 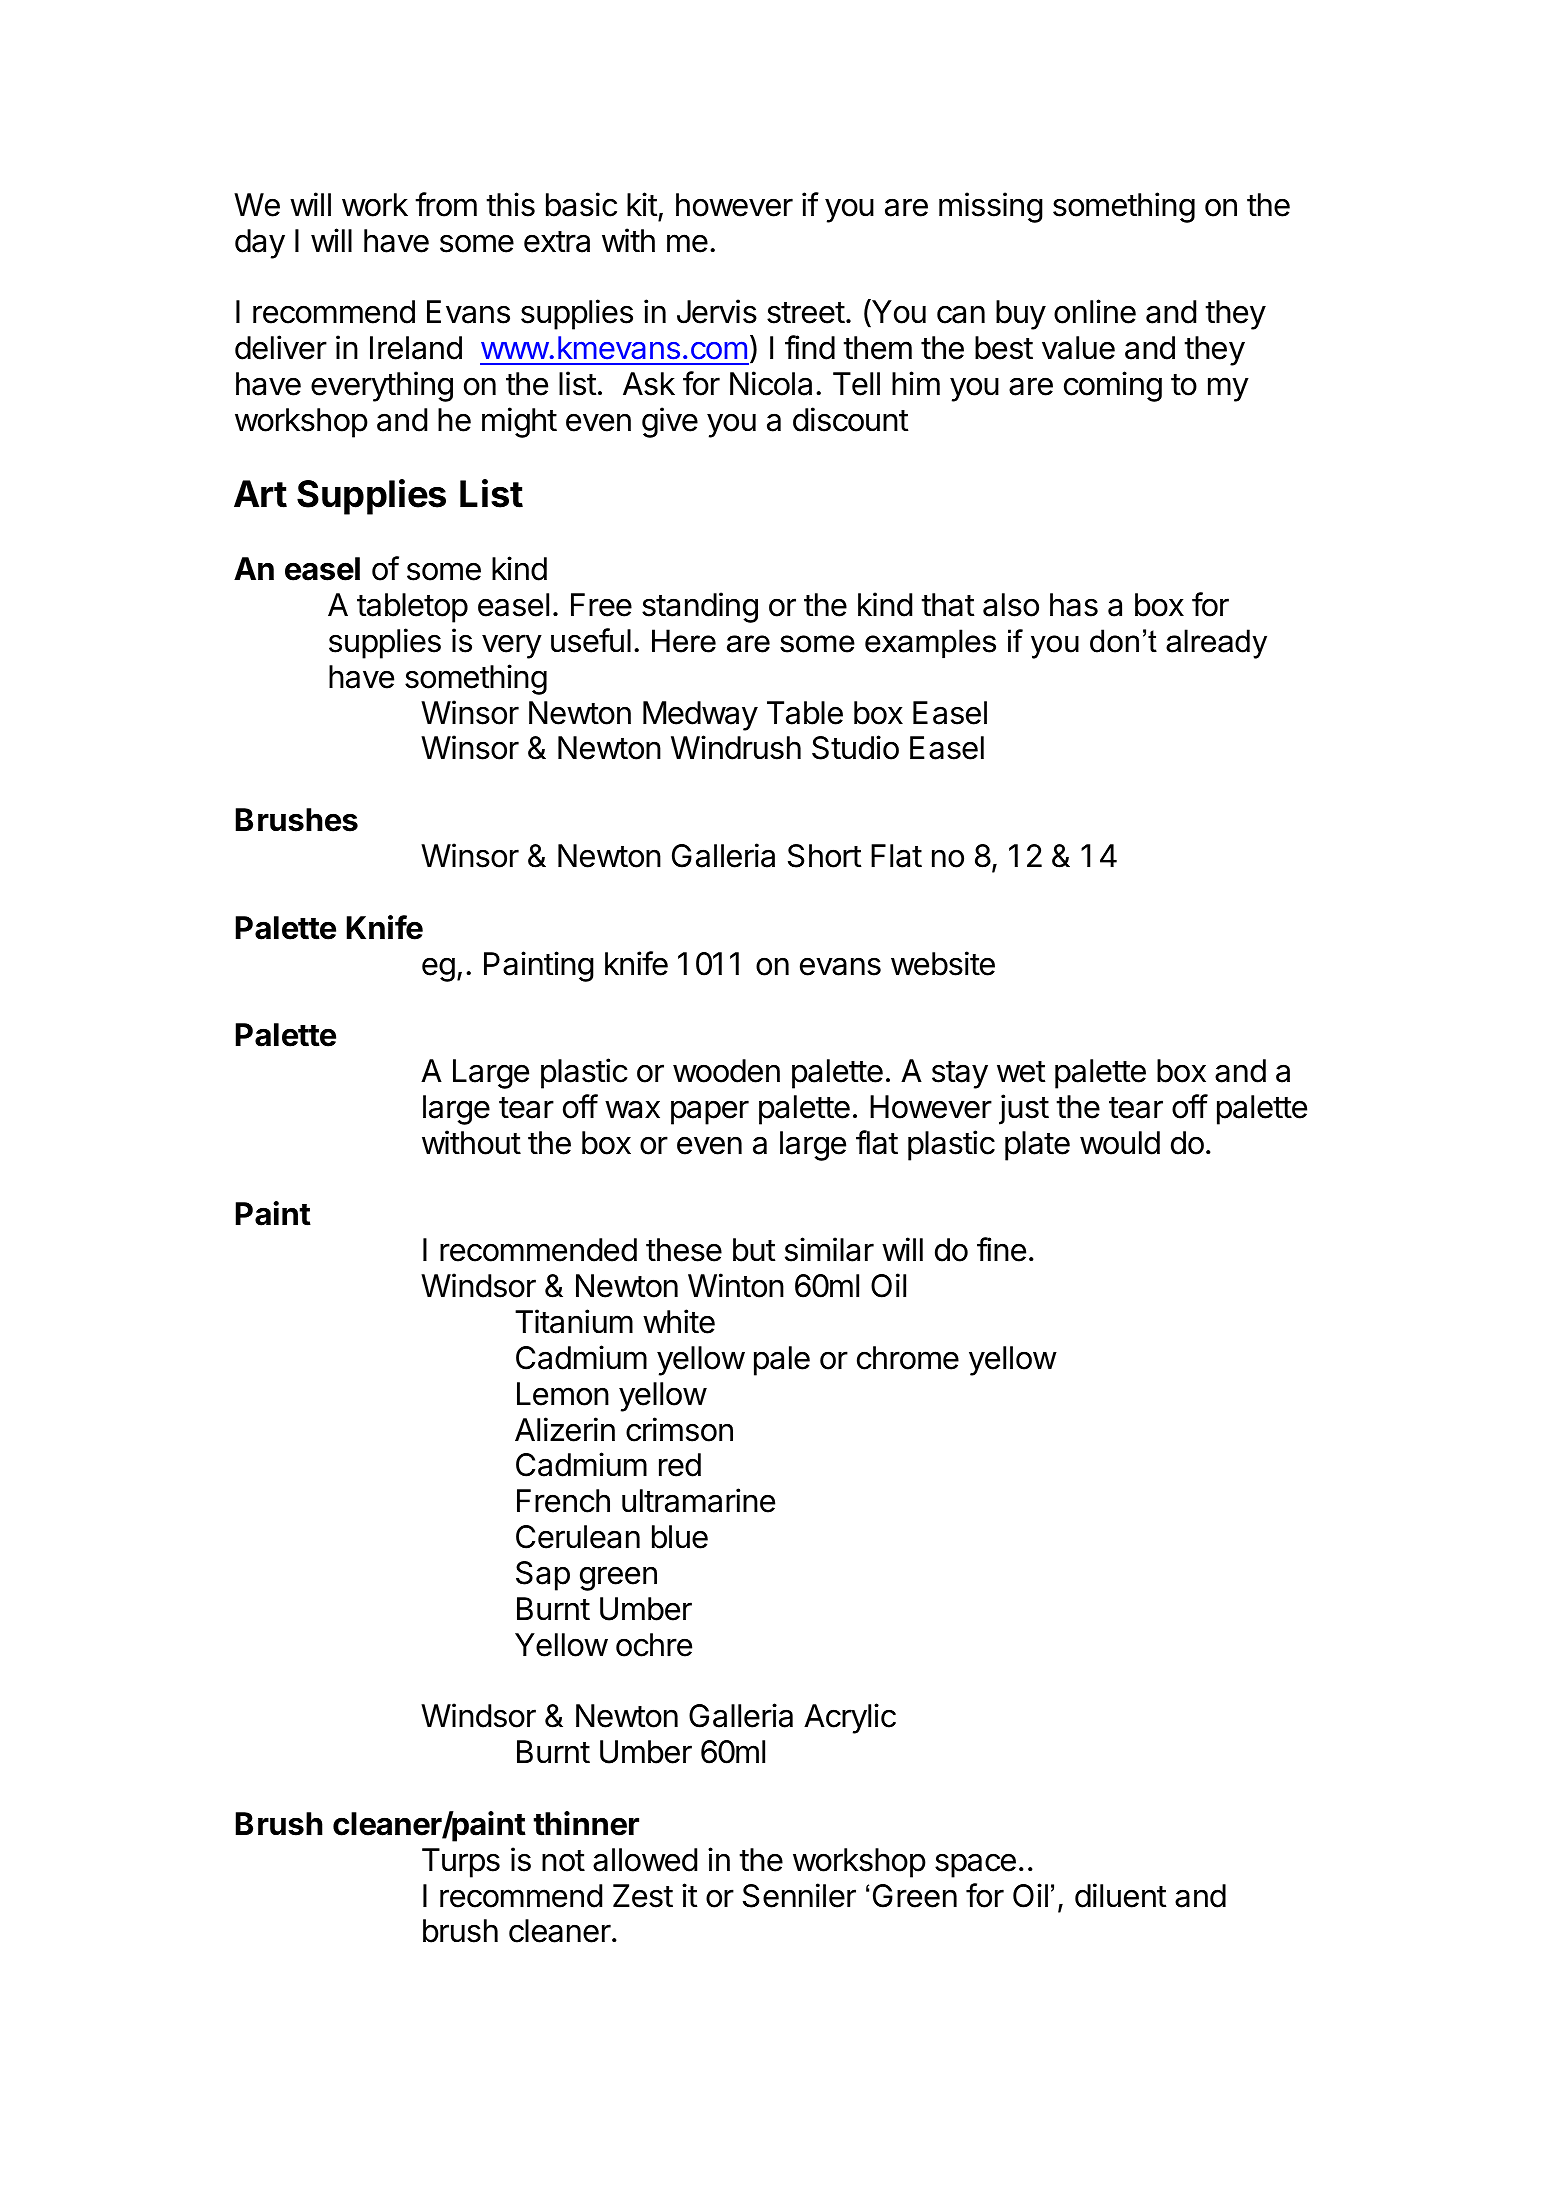 What do you see at coordinates (645, 1860) in the screenshot?
I see `allowed` at bounding box center [645, 1860].
